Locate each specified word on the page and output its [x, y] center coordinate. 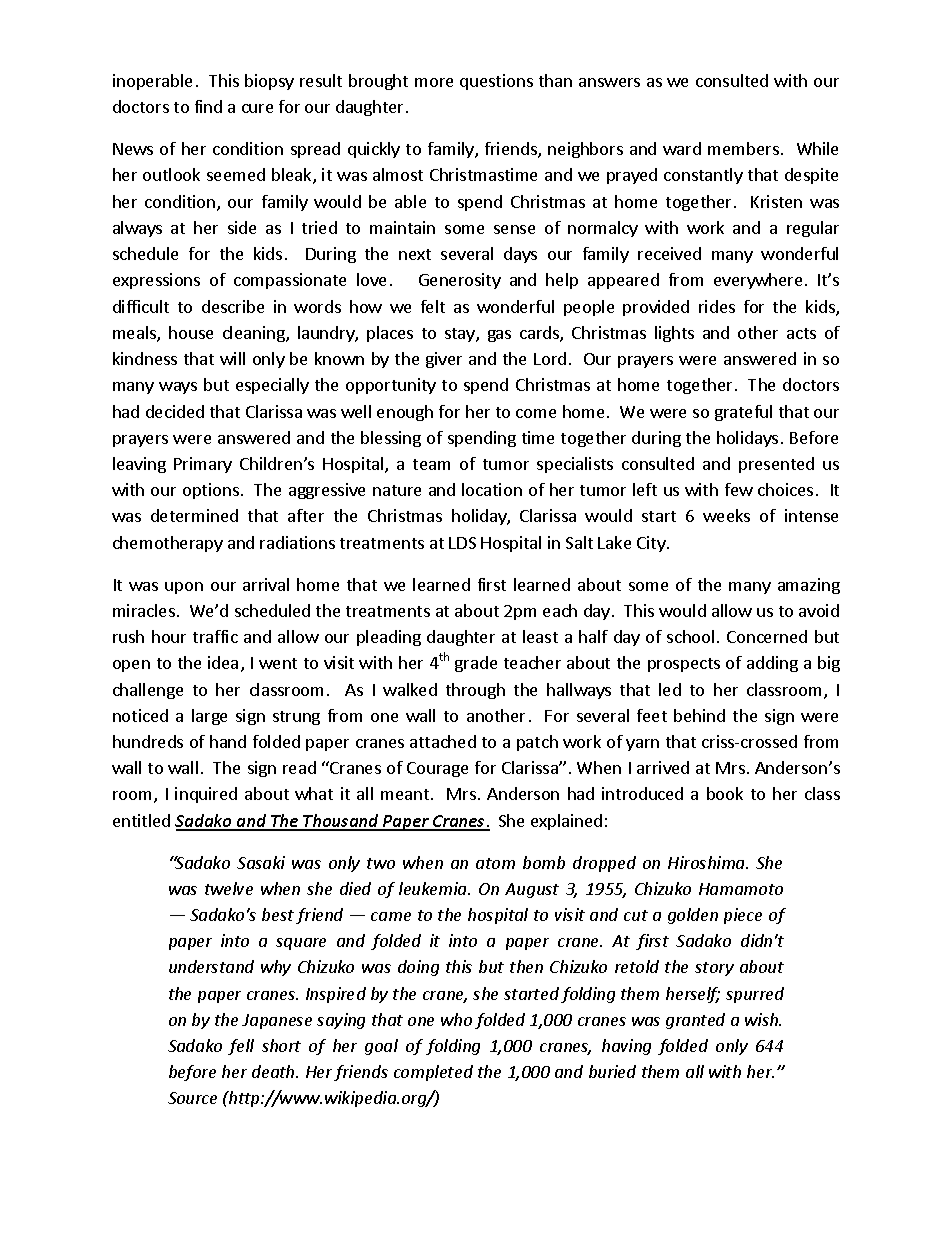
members [743, 148]
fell [241, 1047]
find [208, 106]
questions [496, 82]
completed [433, 1073]
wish [762, 1019]
